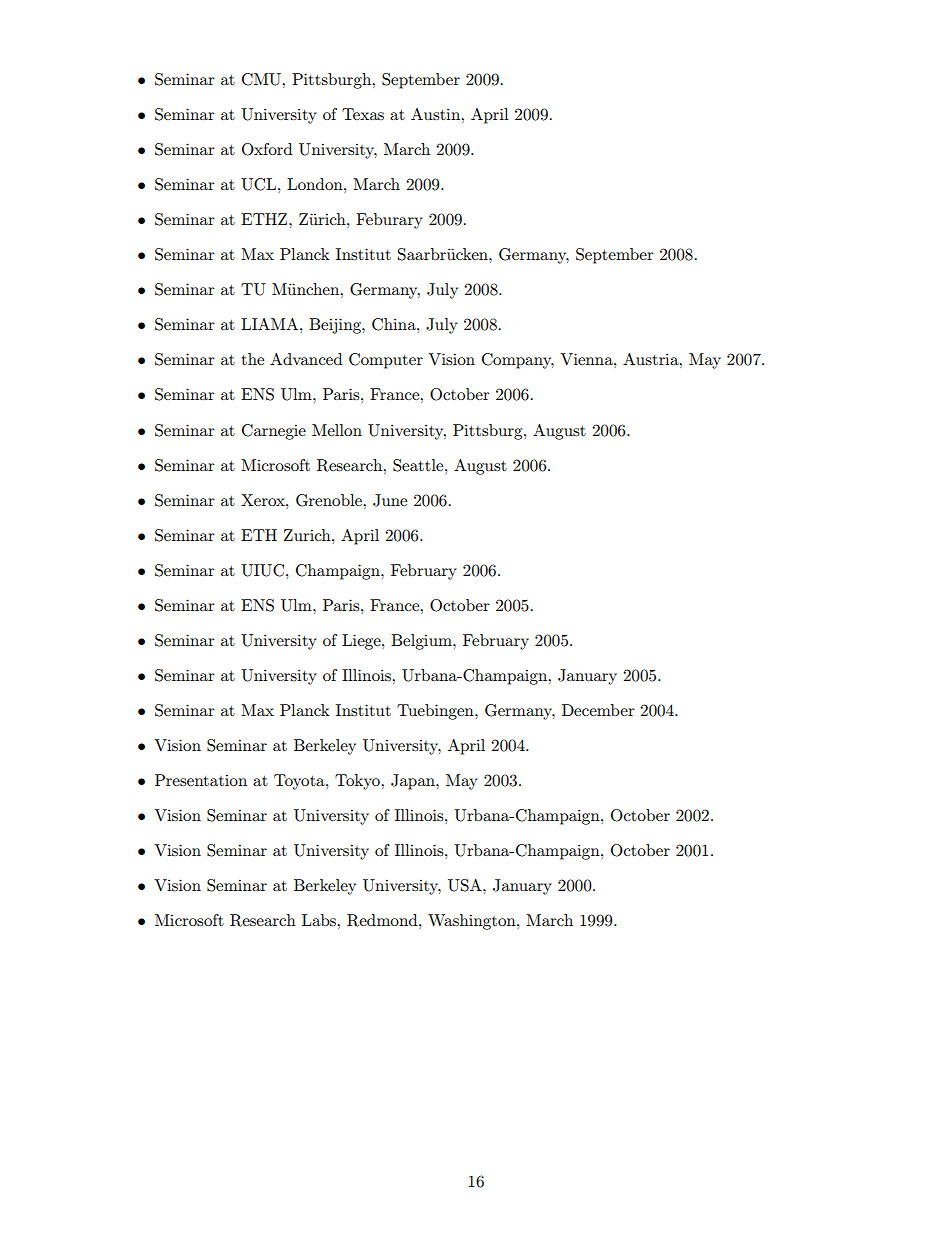  Describe the element at coordinates (466, 885) in the screenshot. I see `USA` at that location.
